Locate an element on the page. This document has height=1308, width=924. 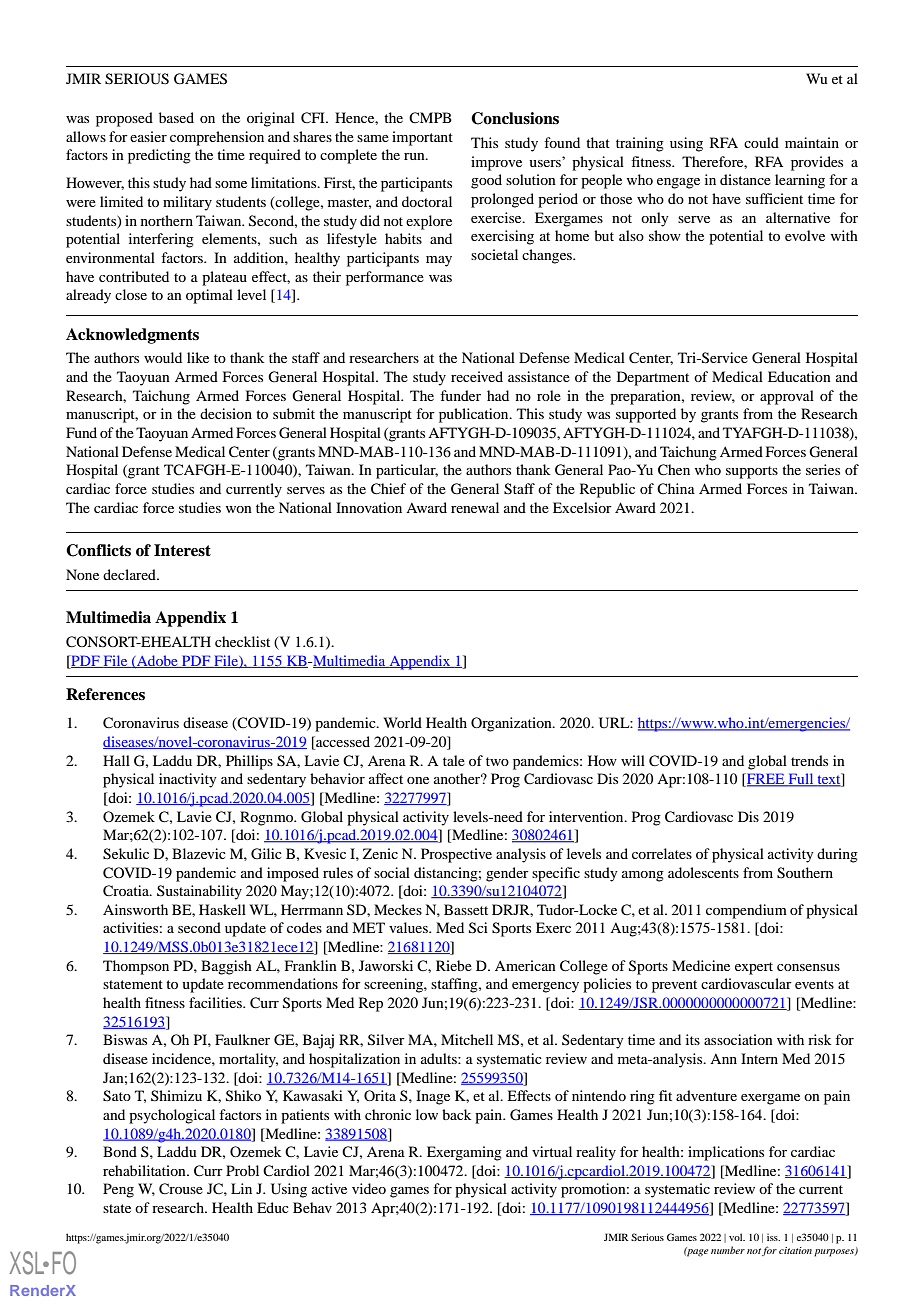
number is located at coordinates (728, 1250).
